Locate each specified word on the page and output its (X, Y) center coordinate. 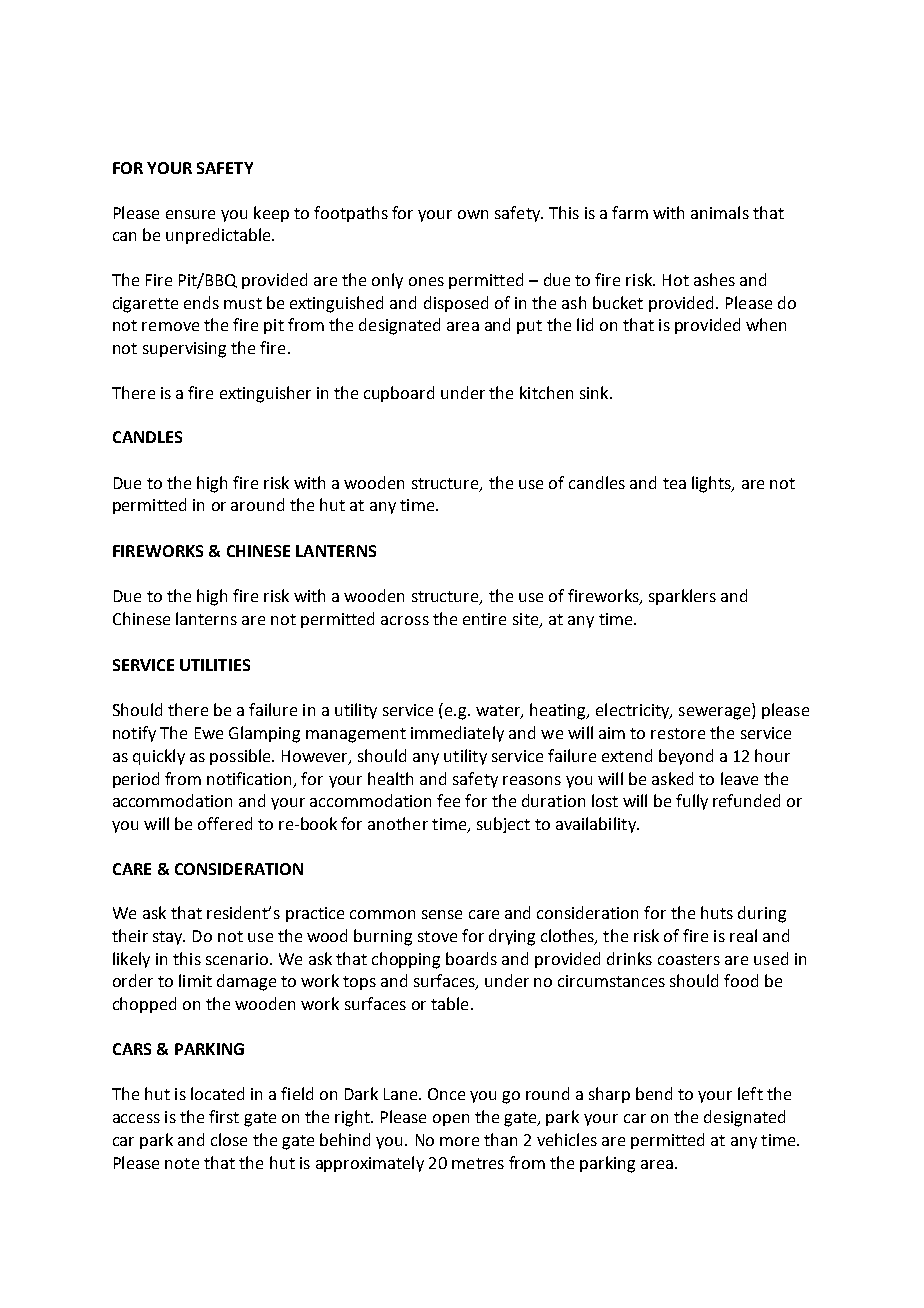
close (229, 1139)
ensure (190, 214)
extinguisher (265, 394)
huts (717, 912)
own (473, 214)
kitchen (546, 392)
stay (169, 938)
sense (442, 914)
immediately (457, 734)
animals (720, 212)
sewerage (716, 713)
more (459, 1141)
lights (713, 484)
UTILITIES (215, 665)
